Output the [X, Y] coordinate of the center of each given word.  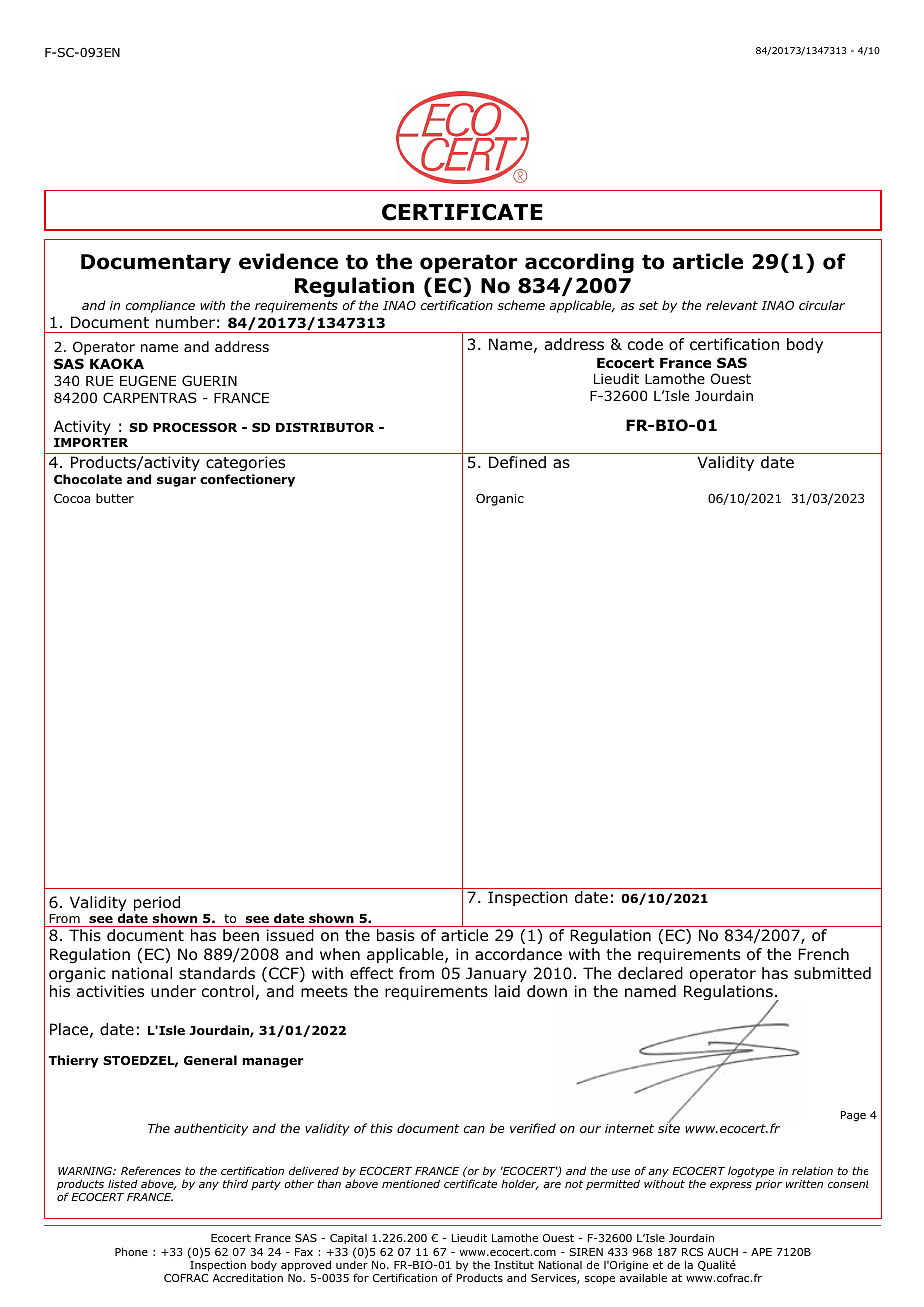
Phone [131, 1251]
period [157, 905]
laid [507, 991]
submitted [832, 973]
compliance [160, 306]
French [823, 954]
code [645, 344]
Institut [514, 1265]
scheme [521, 305]
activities [110, 991]
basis [396, 935]
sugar [176, 482]
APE [761, 1252]
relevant [732, 305]
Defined [517, 462]
